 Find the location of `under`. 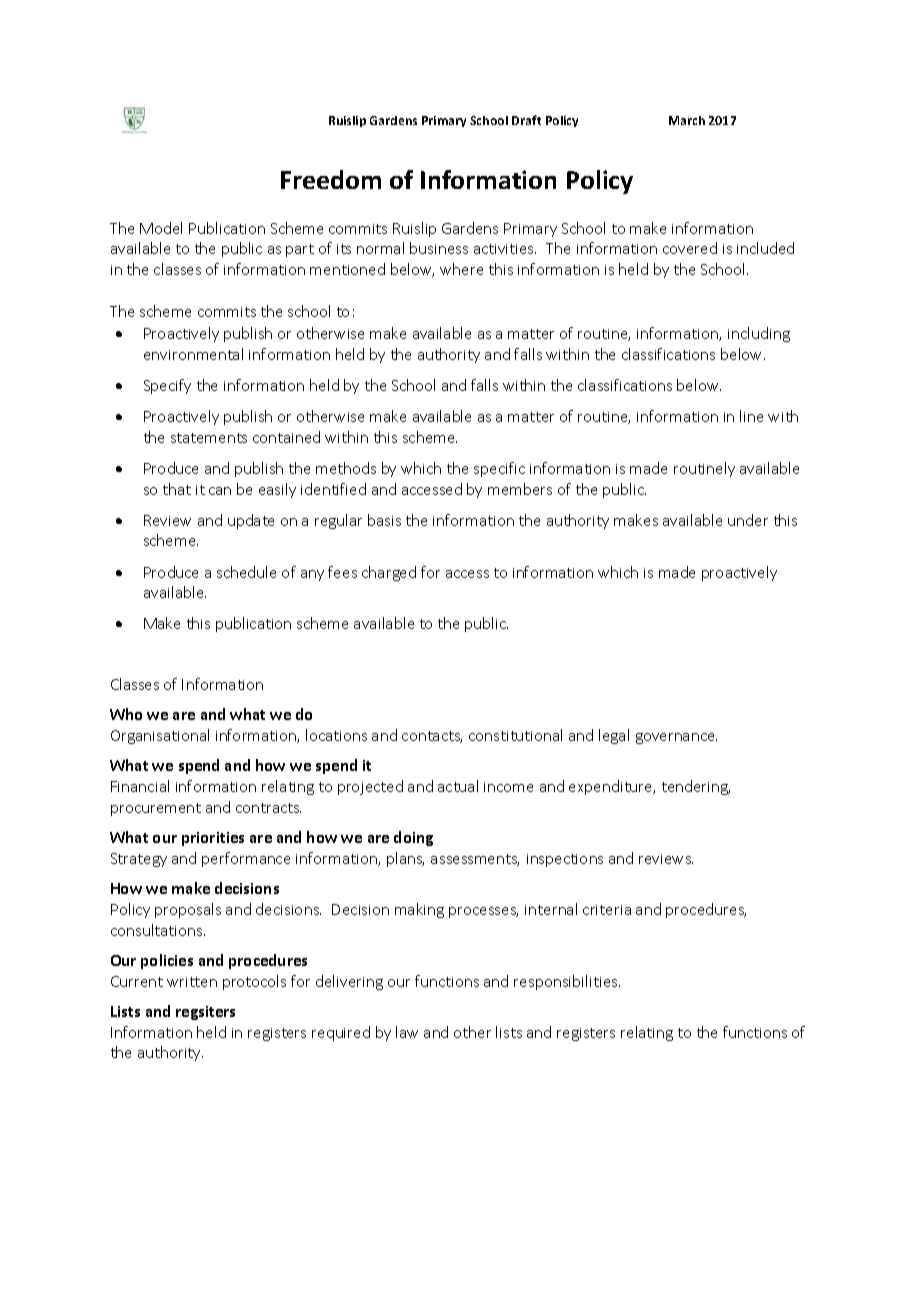

under is located at coordinates (748, 520).
